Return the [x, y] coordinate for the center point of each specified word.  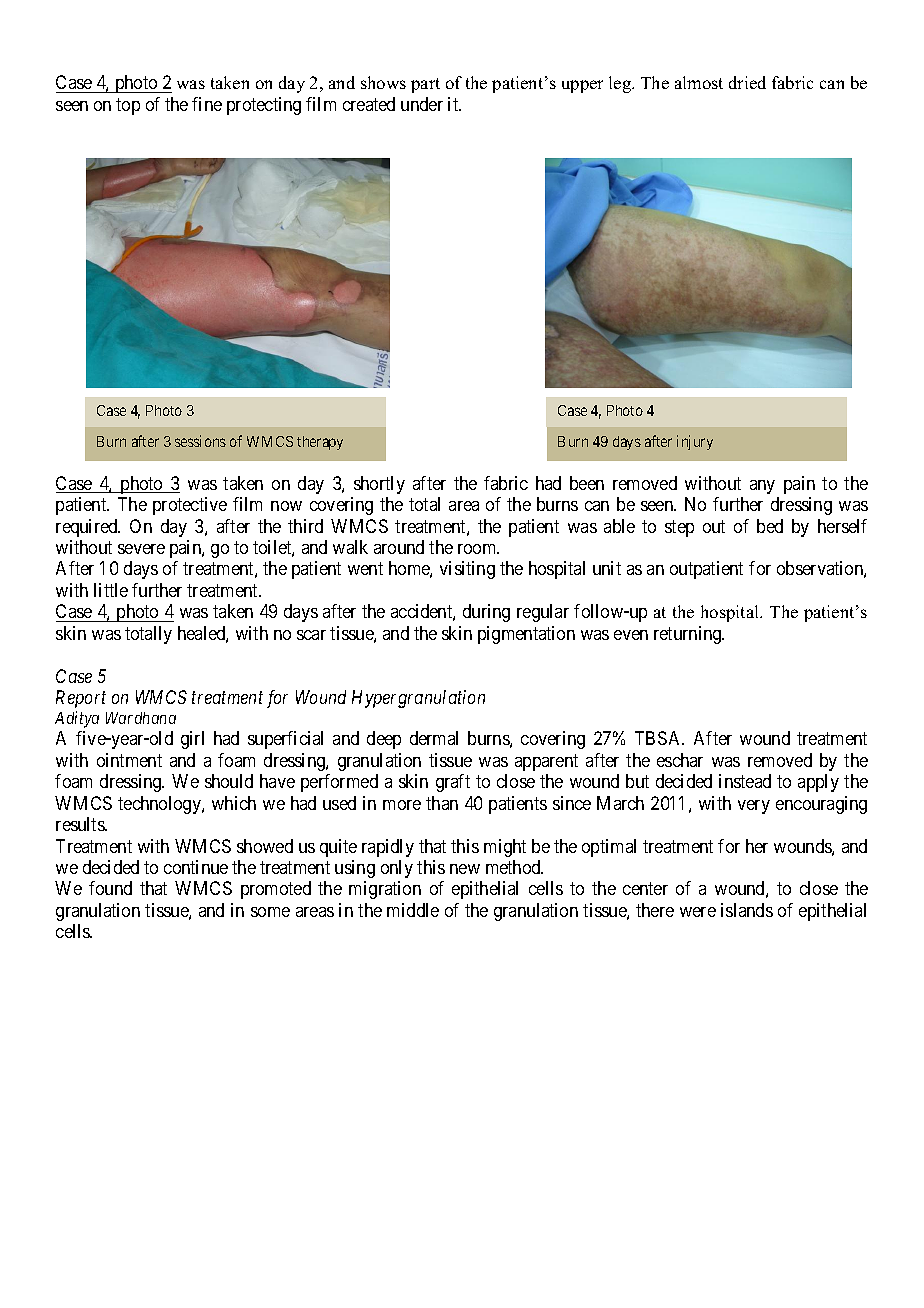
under [422, 104]
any [762, 487]
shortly [379, 485]
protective [190, 506]
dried [747, 82]
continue [196, 867]
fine [207, 104]
